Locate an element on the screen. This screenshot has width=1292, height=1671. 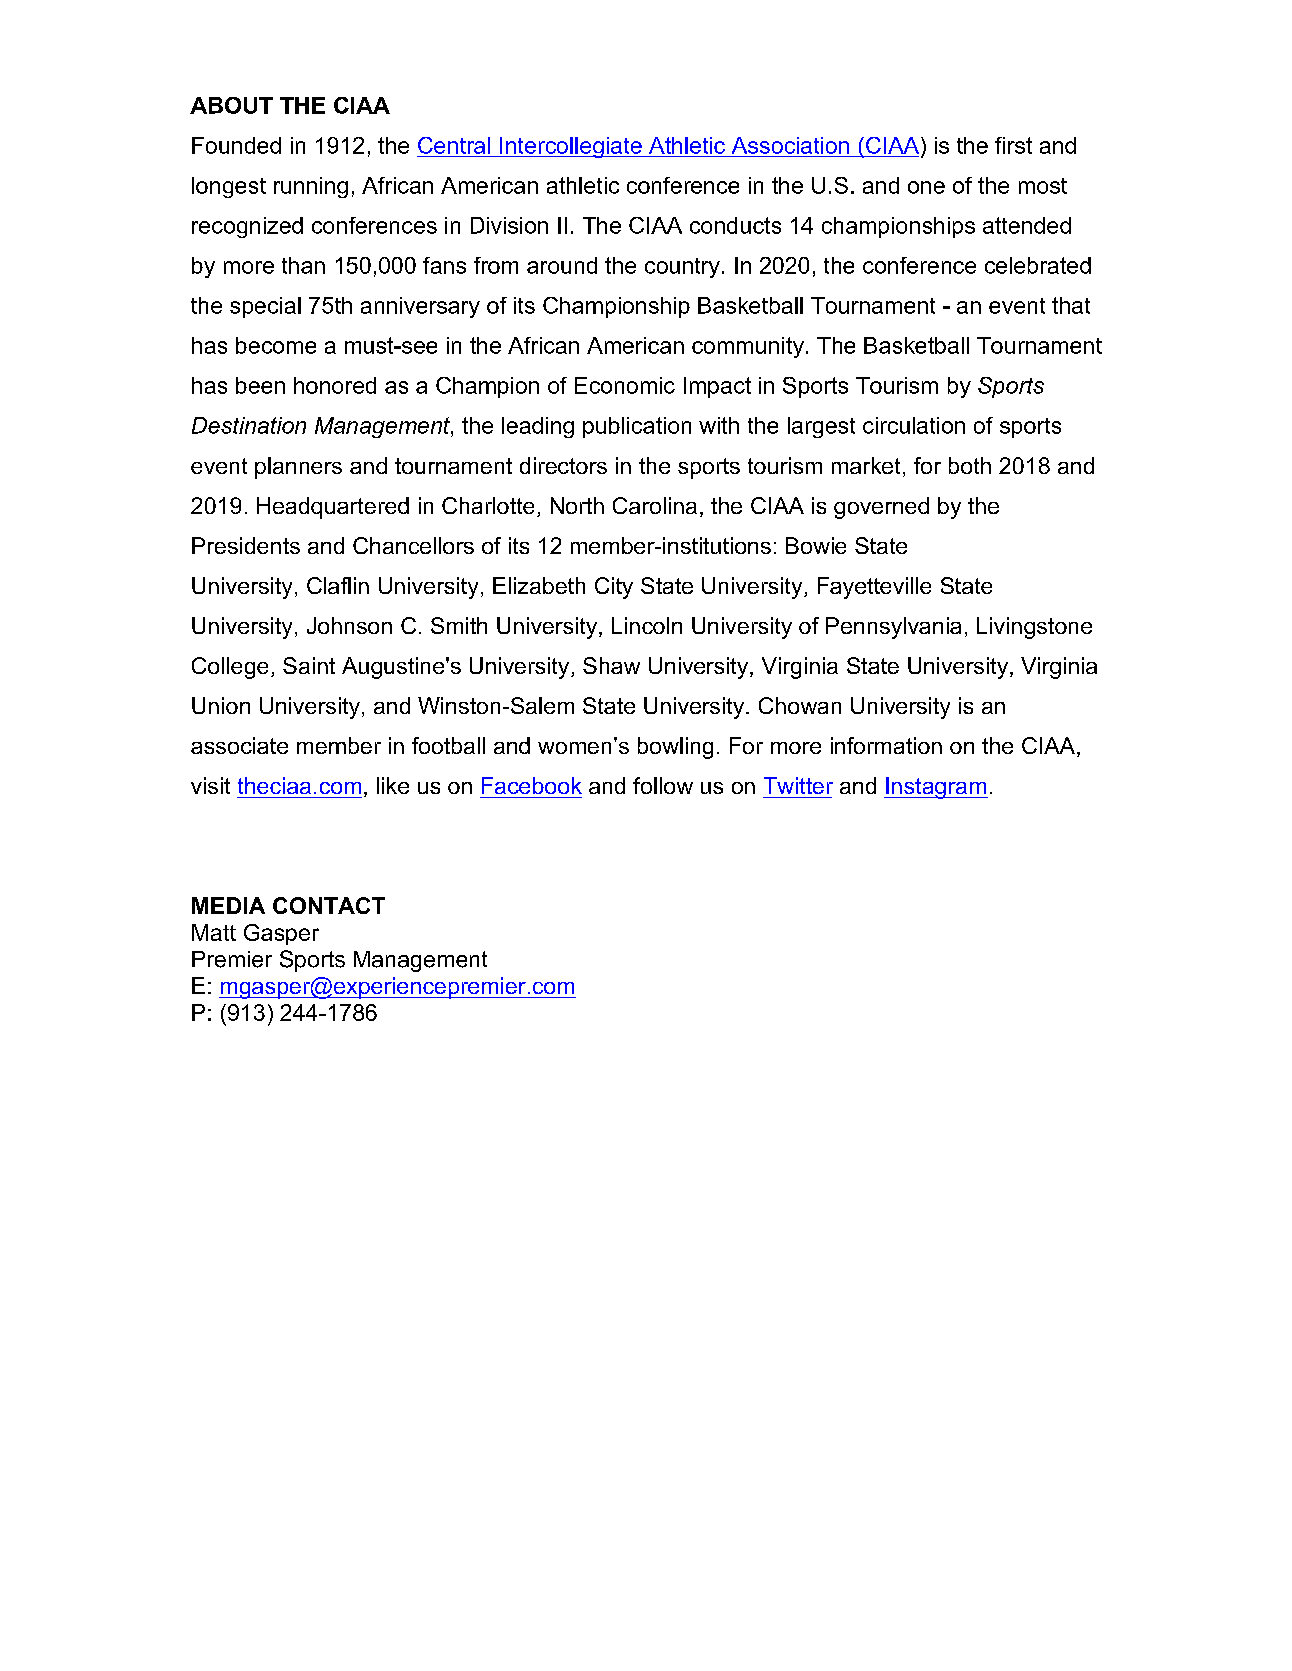
Founded is located at coordinates (236, 145).
